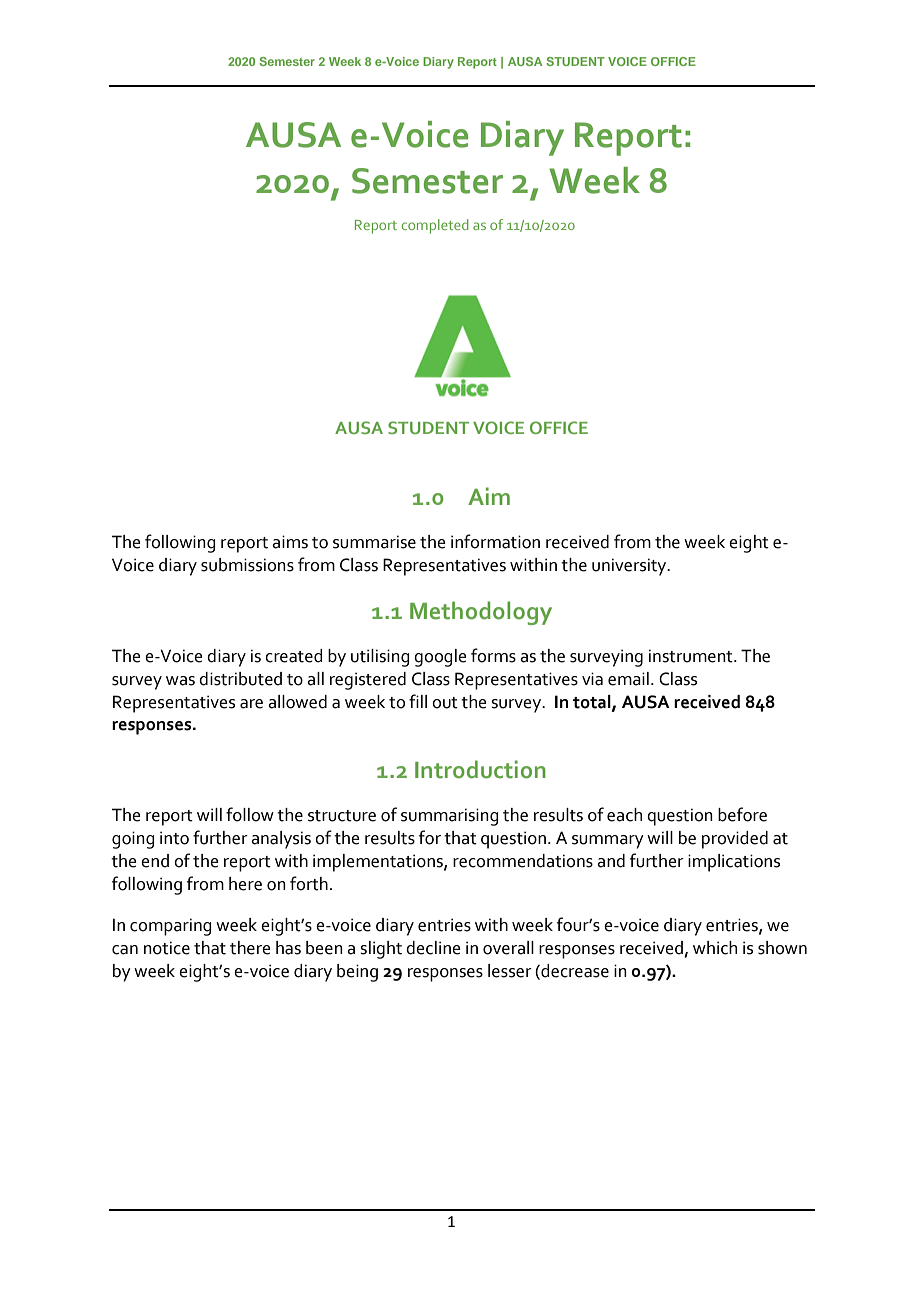 This screenshot has width=924, height=1308. I want to click on aims, so click(290, 542).
